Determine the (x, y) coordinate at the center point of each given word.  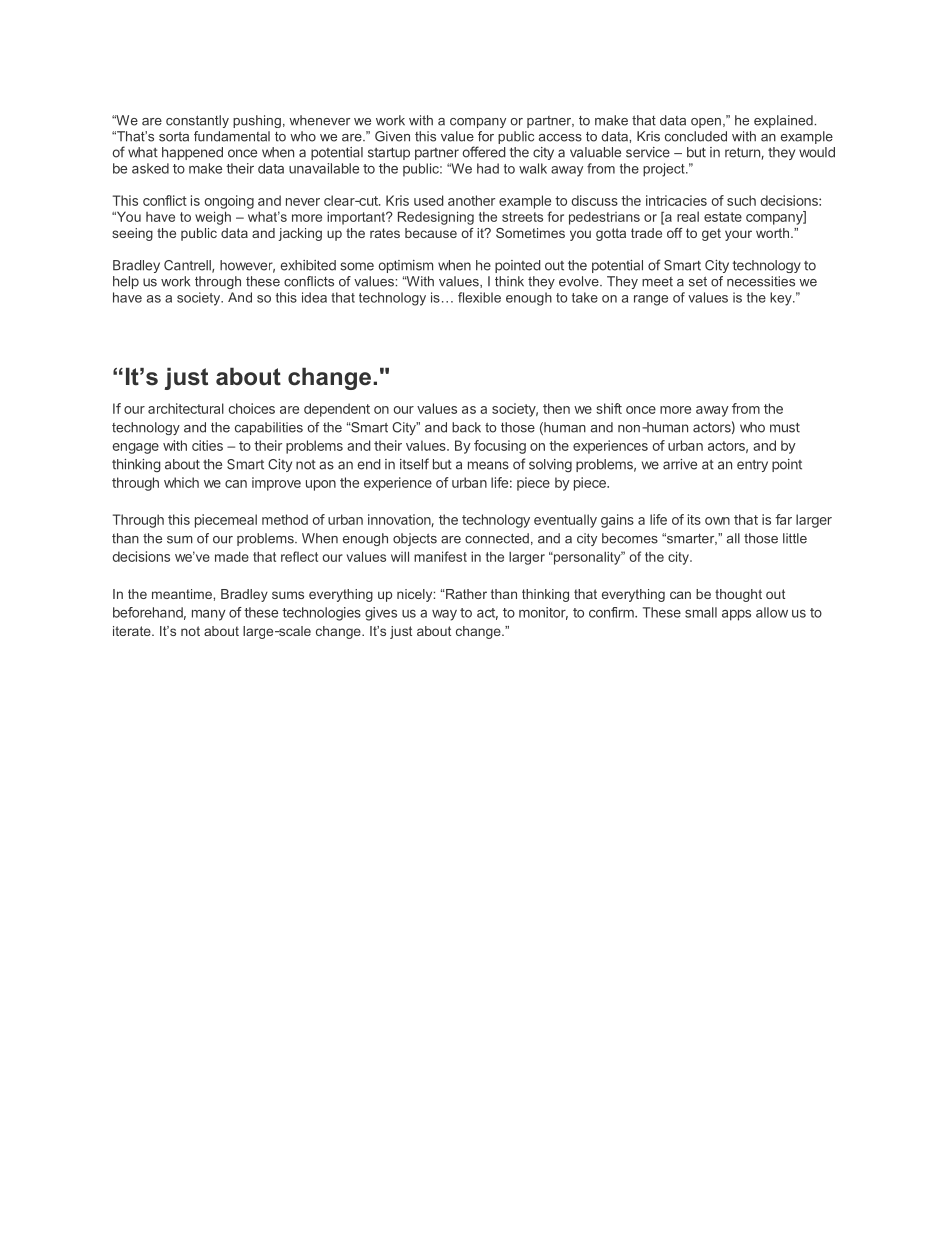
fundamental (232, 136)
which (181, 482)
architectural (186, 408)
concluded (696, 136)
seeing (132, 234)
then (556, 408)
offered (484, 152)
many (209, 615)
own (717, 521)
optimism (405, 266)
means (488, 465)
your (738, 235)
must (785, 428)
